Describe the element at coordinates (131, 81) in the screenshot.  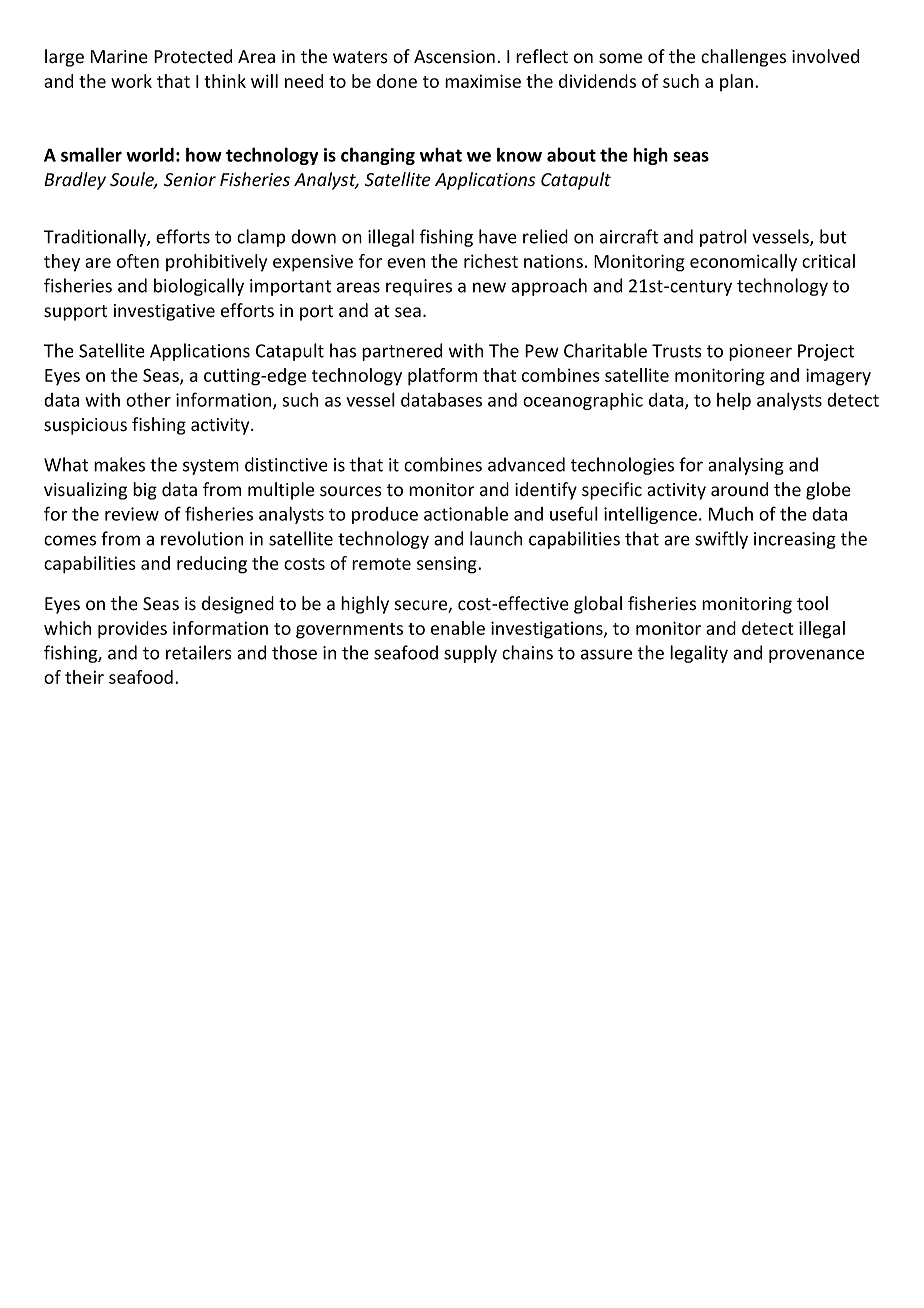
I see `work` at that location.
